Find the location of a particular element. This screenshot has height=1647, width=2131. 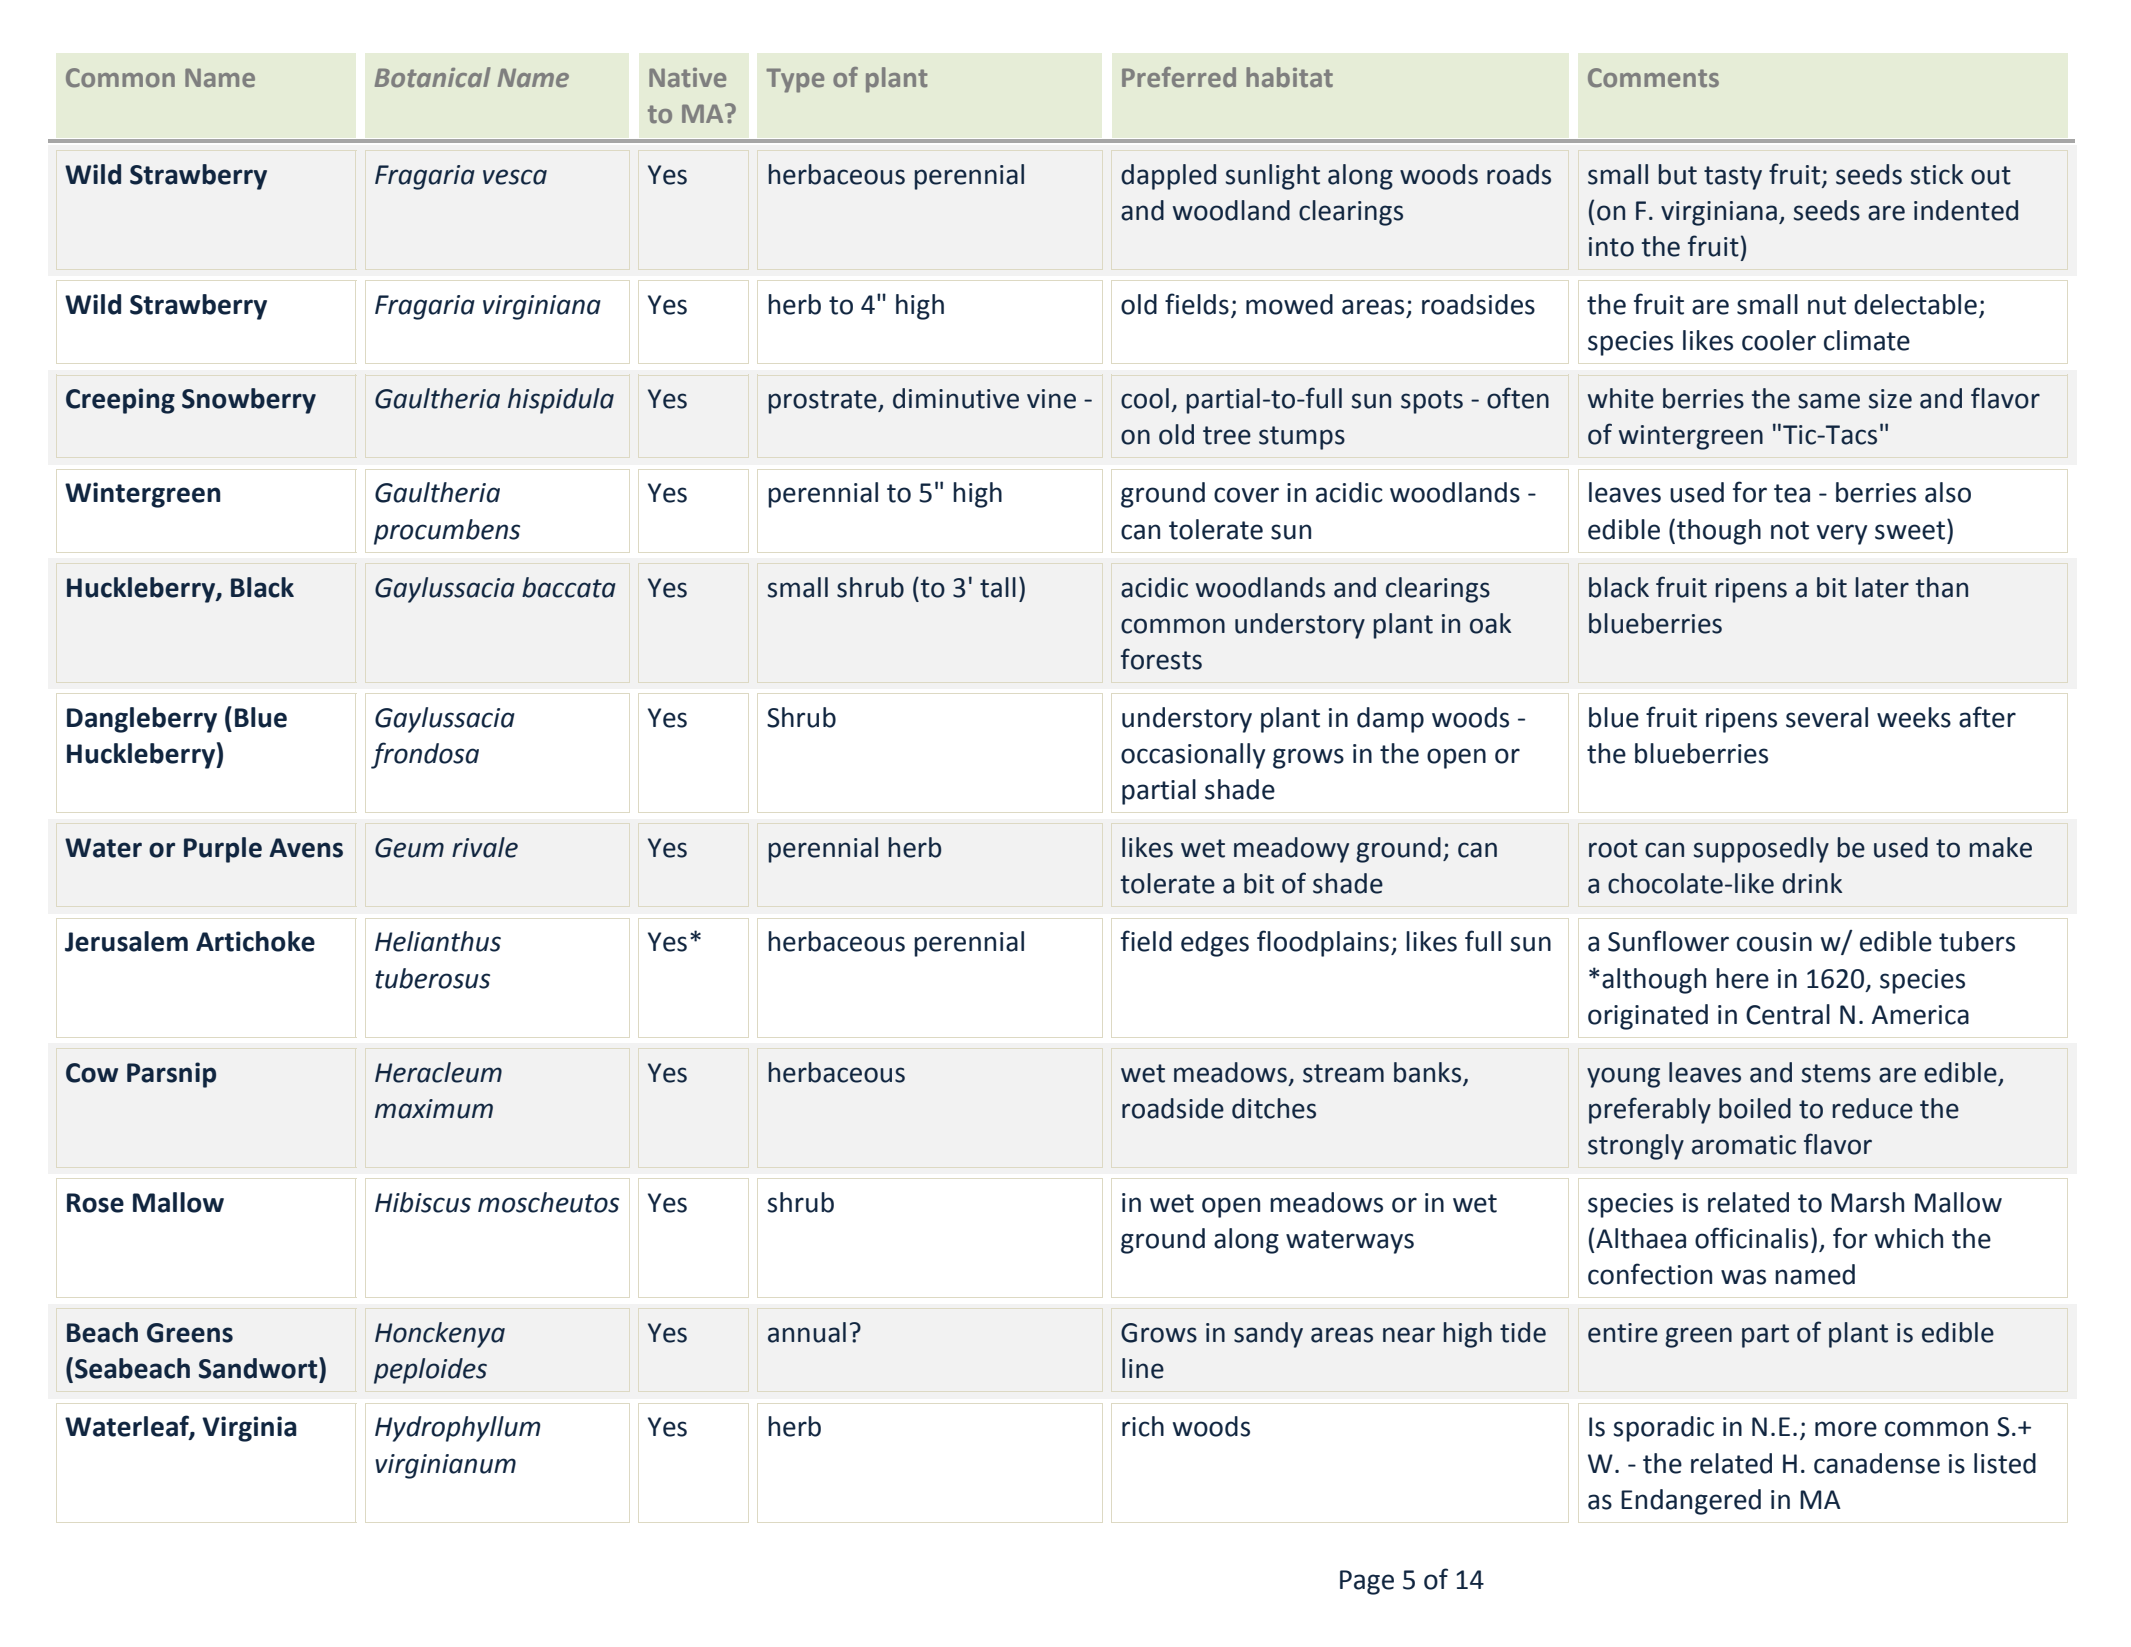

tall is located at coordinates (998, 587).
